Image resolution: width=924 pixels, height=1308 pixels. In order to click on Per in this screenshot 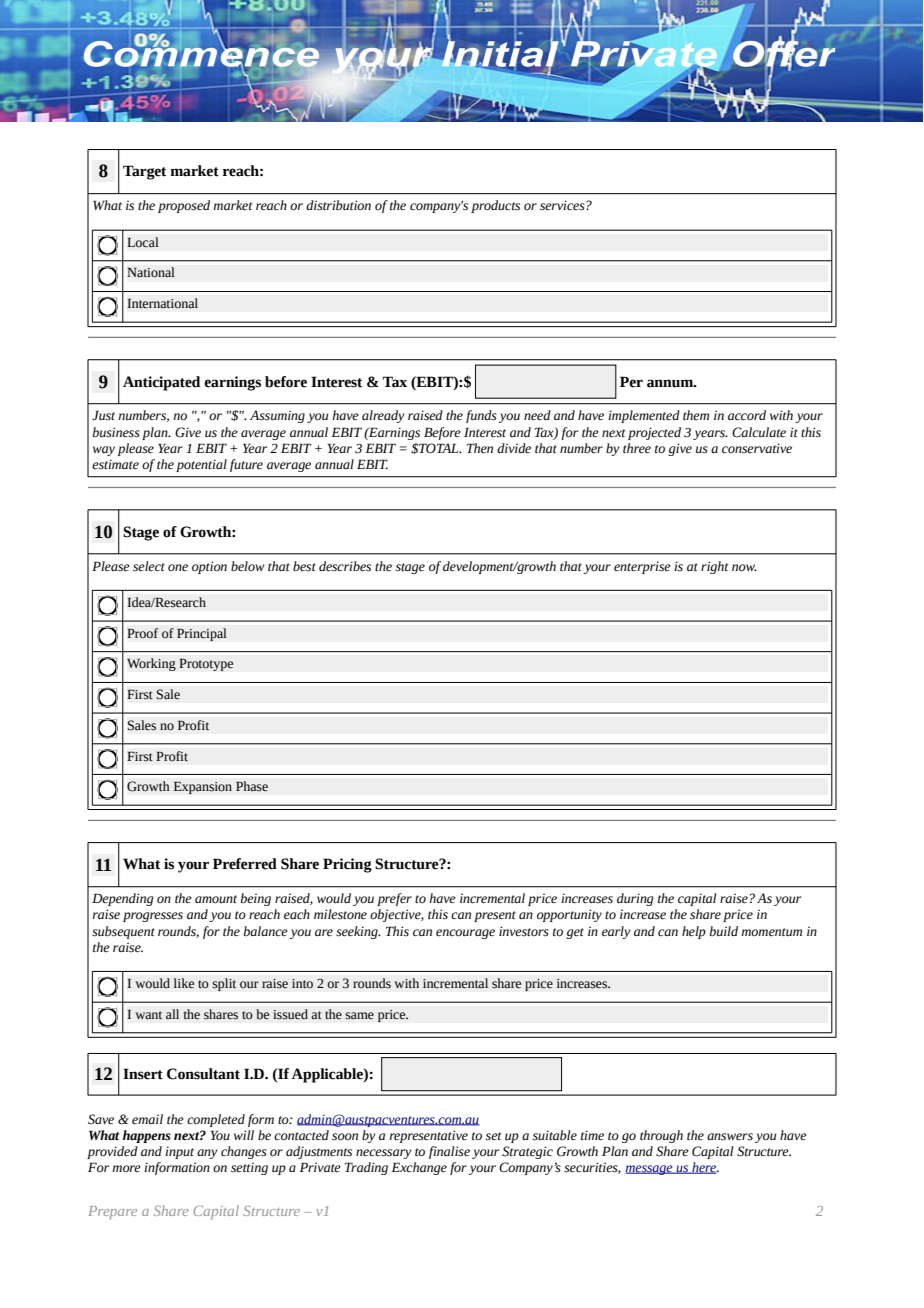, I will do `click(631, 382)`.
